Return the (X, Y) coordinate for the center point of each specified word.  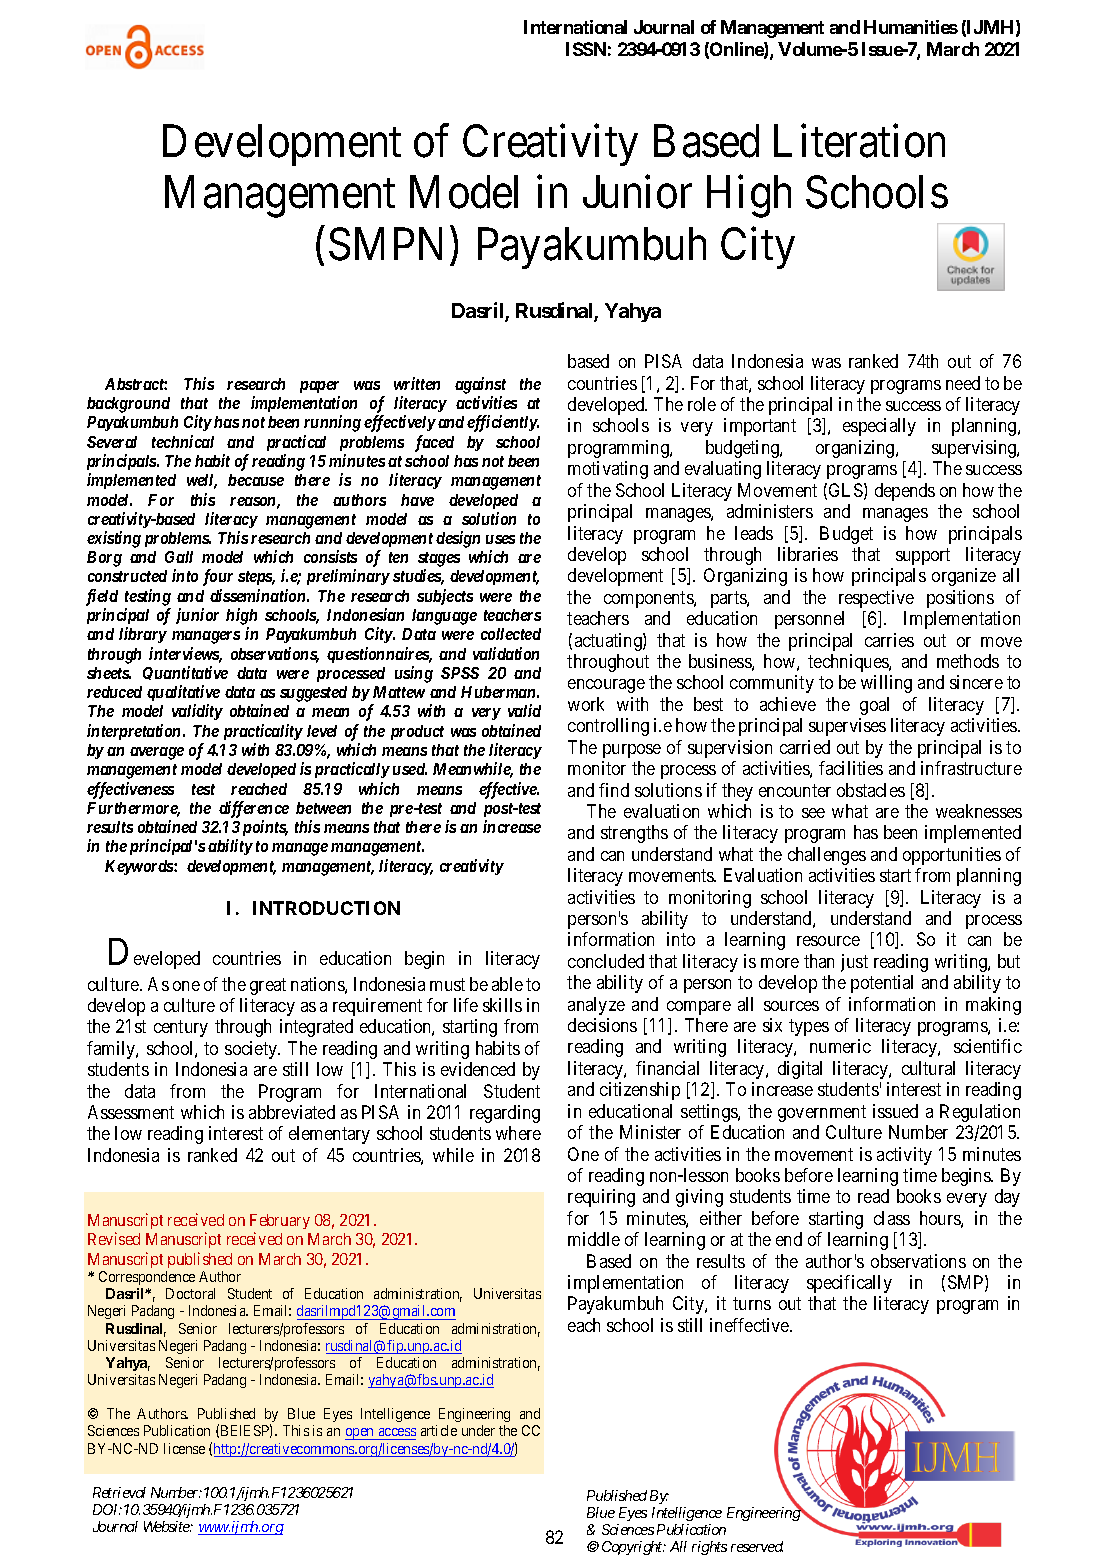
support (923, 556)
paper (319, 387)
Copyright (633, 1548)
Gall (179, 557)
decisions (602, 1025)
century (181, 1029)
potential (882, 984)
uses (500, 539)
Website (167, 1526)
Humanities (911, 27)
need (963, 383)
